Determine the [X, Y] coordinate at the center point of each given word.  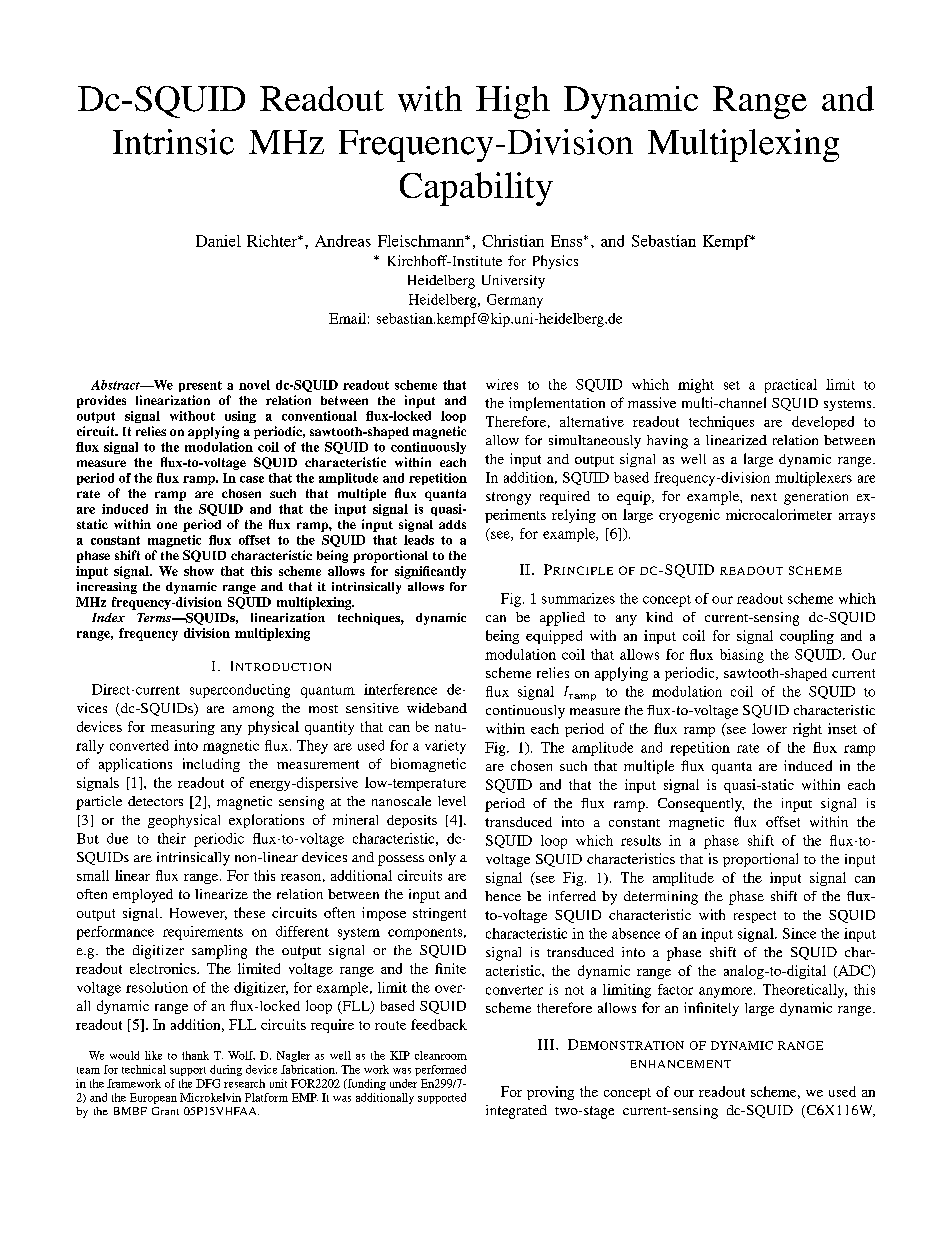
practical [791, 386]
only [442, 859]
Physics [555, 262]
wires [502, 384]
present [200, 386]
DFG [208, 1083]
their [172, 838]
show [199, 571]
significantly [430, 572]
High [513, 102]
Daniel [218, 241]
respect [755, 917]
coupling [807, 637]
